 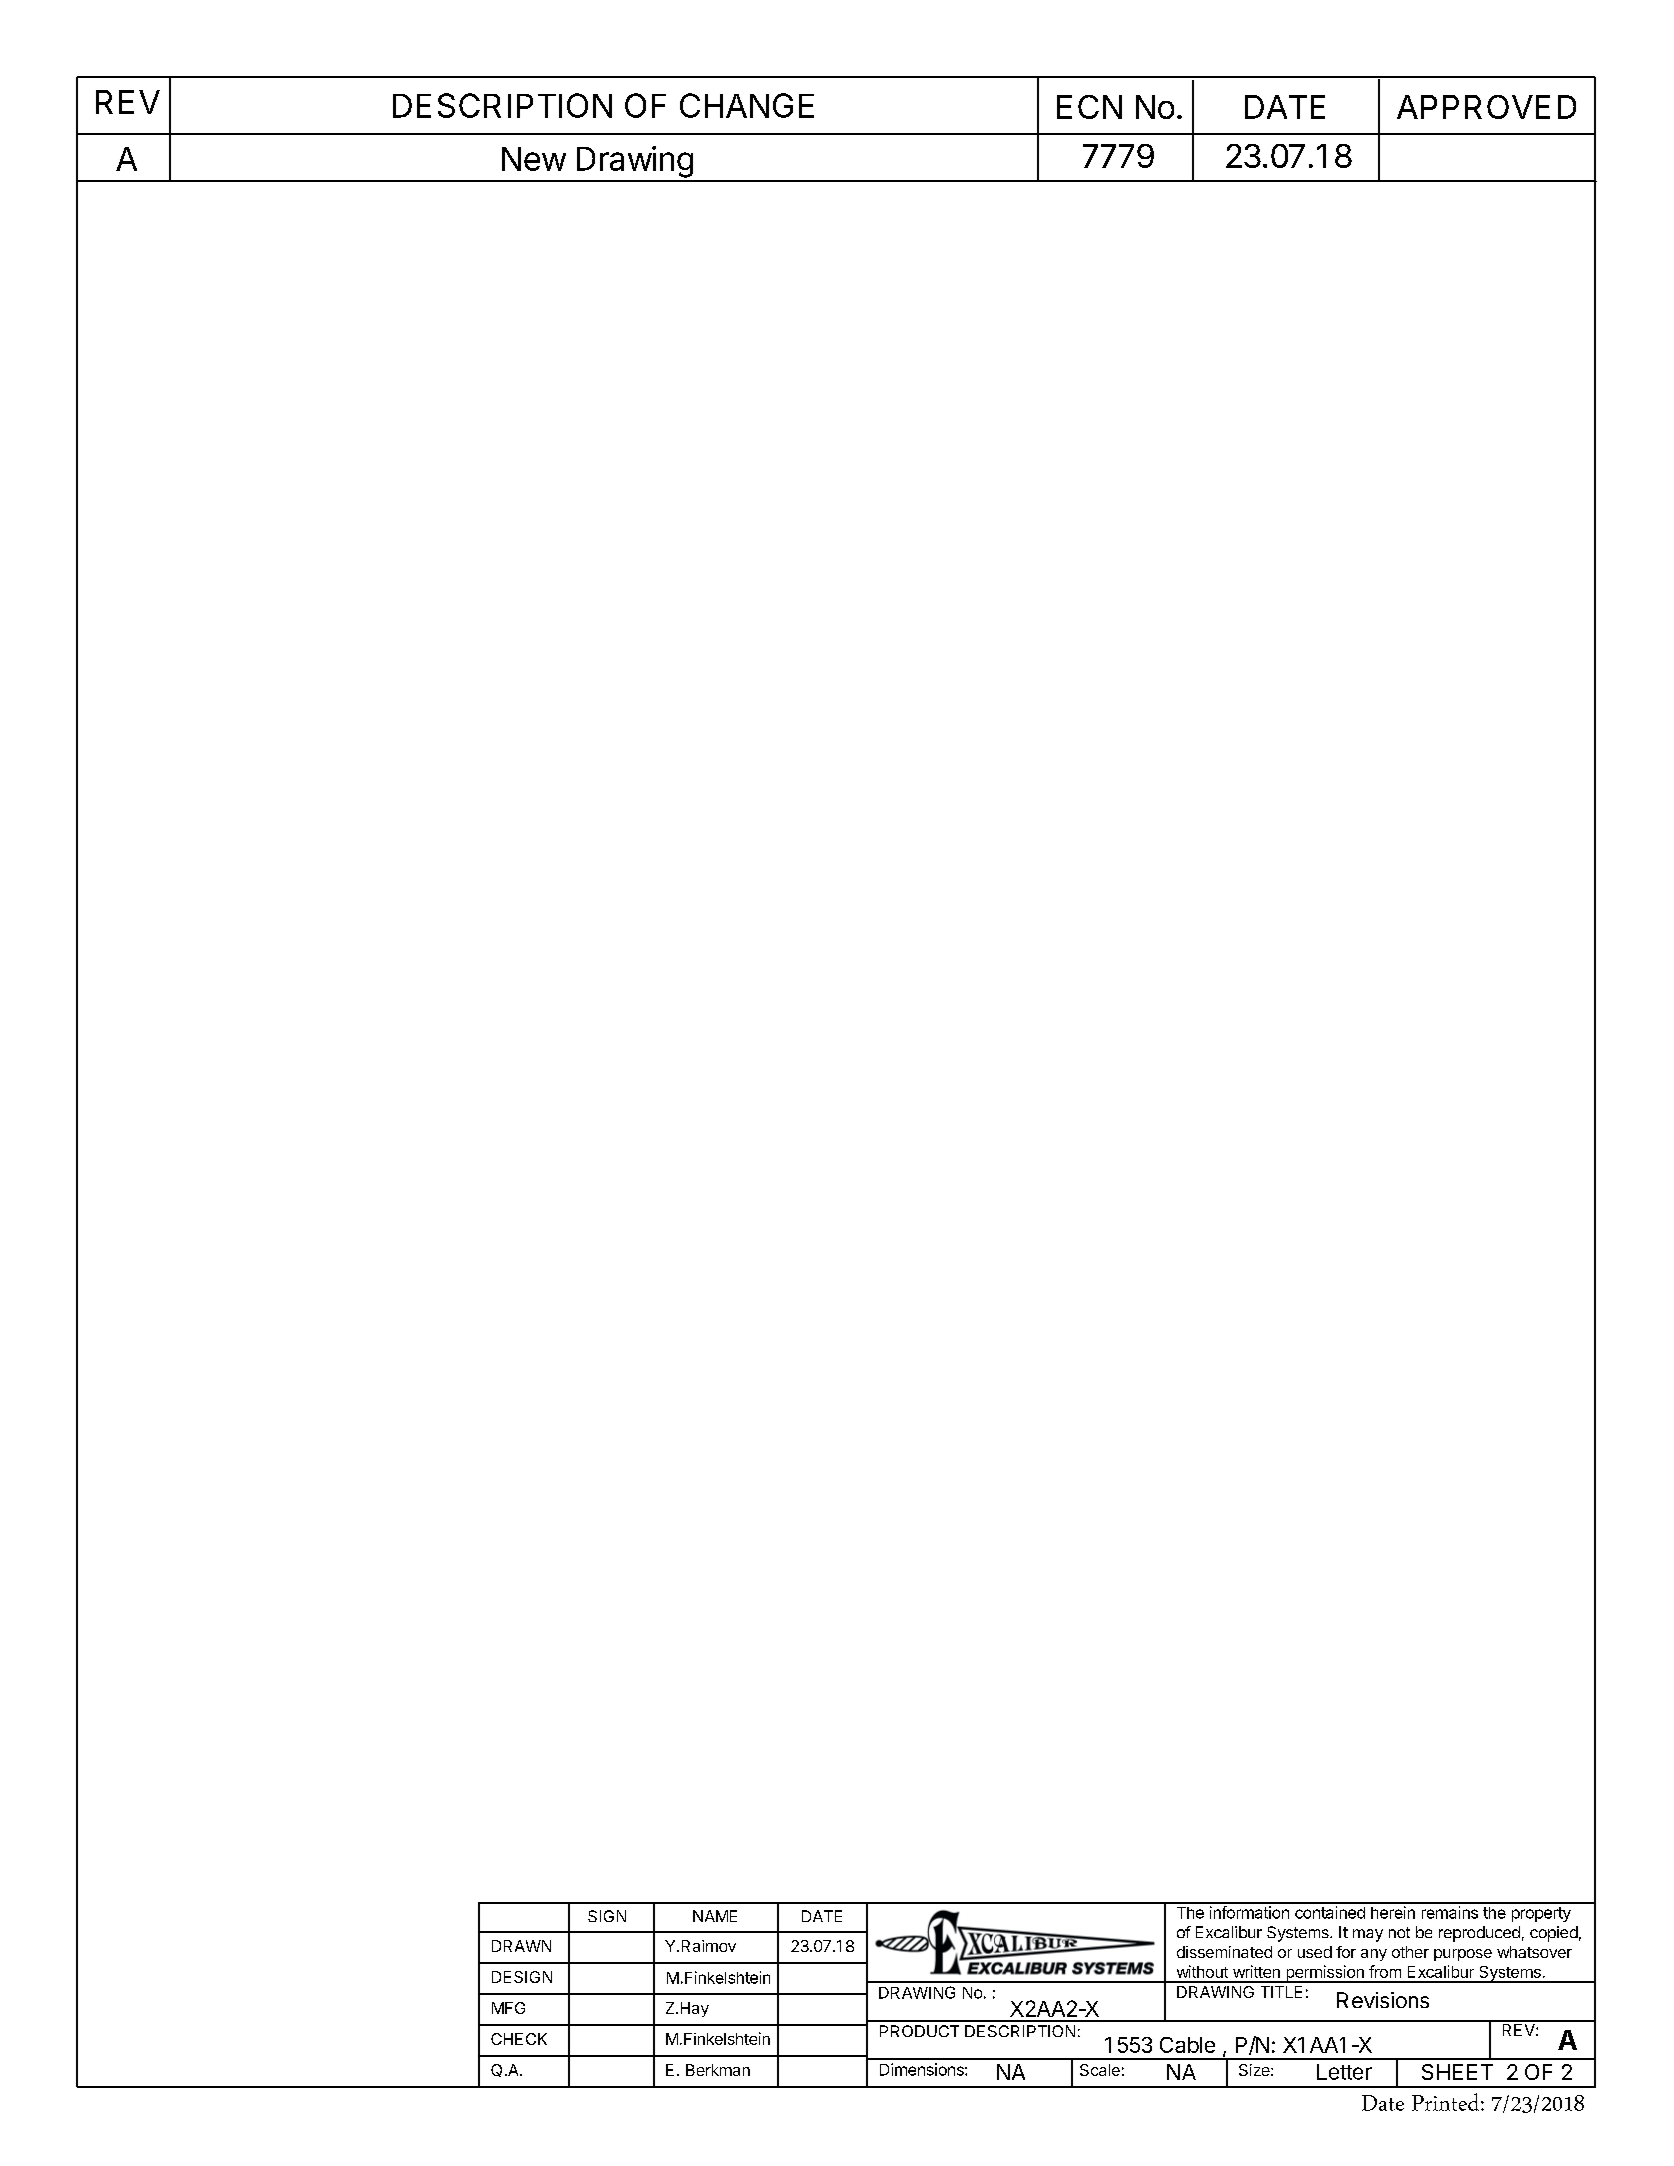 What do you see at coordinates (519, 2039) in the screenshot?
I see `CHECK` at bounding box center [519, 2039].
